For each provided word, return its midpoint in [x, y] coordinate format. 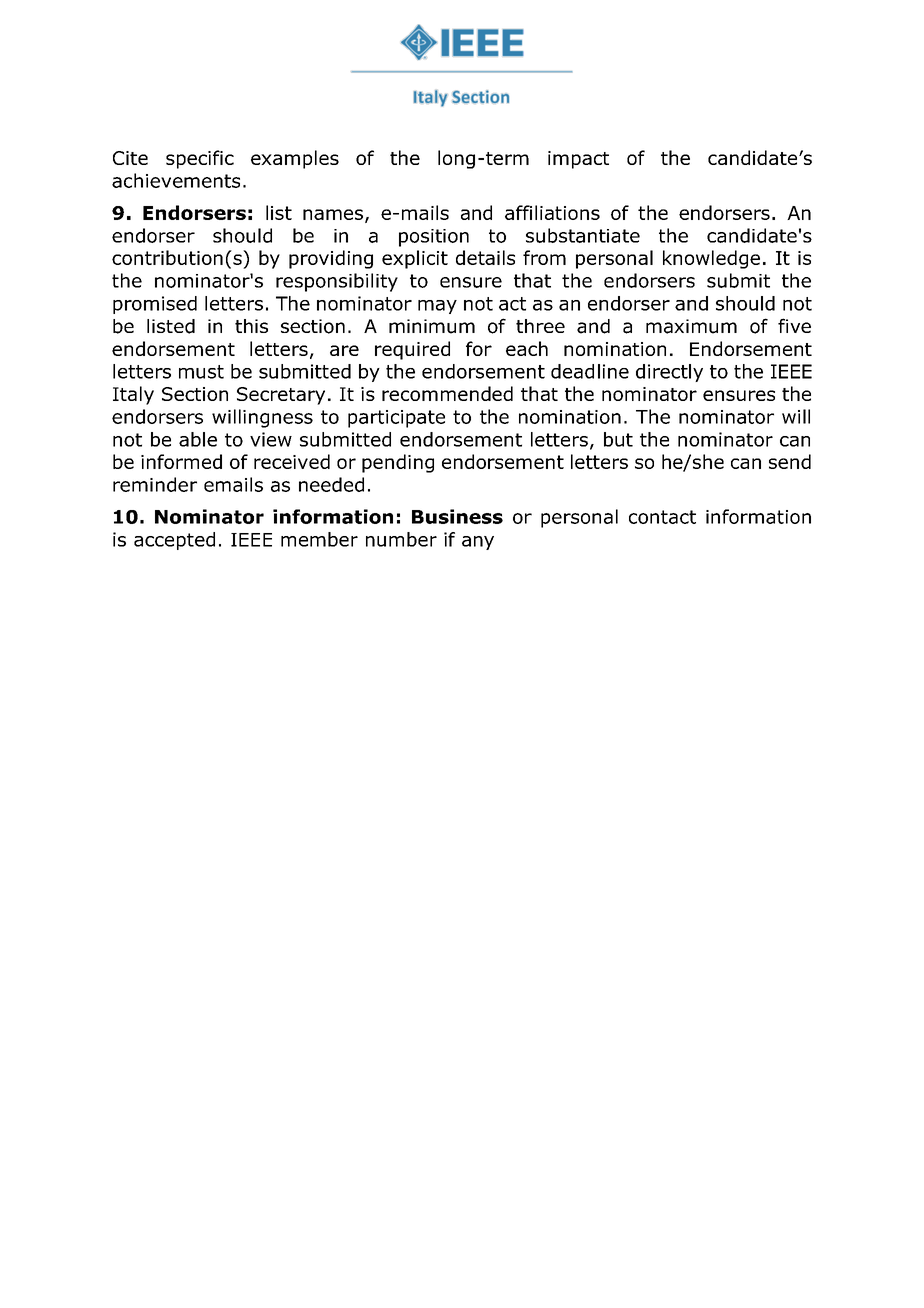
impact [578, 160]
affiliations [552, 212]
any [478, 543]
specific [200, 159]
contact [662, 517]
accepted [174, 541]
